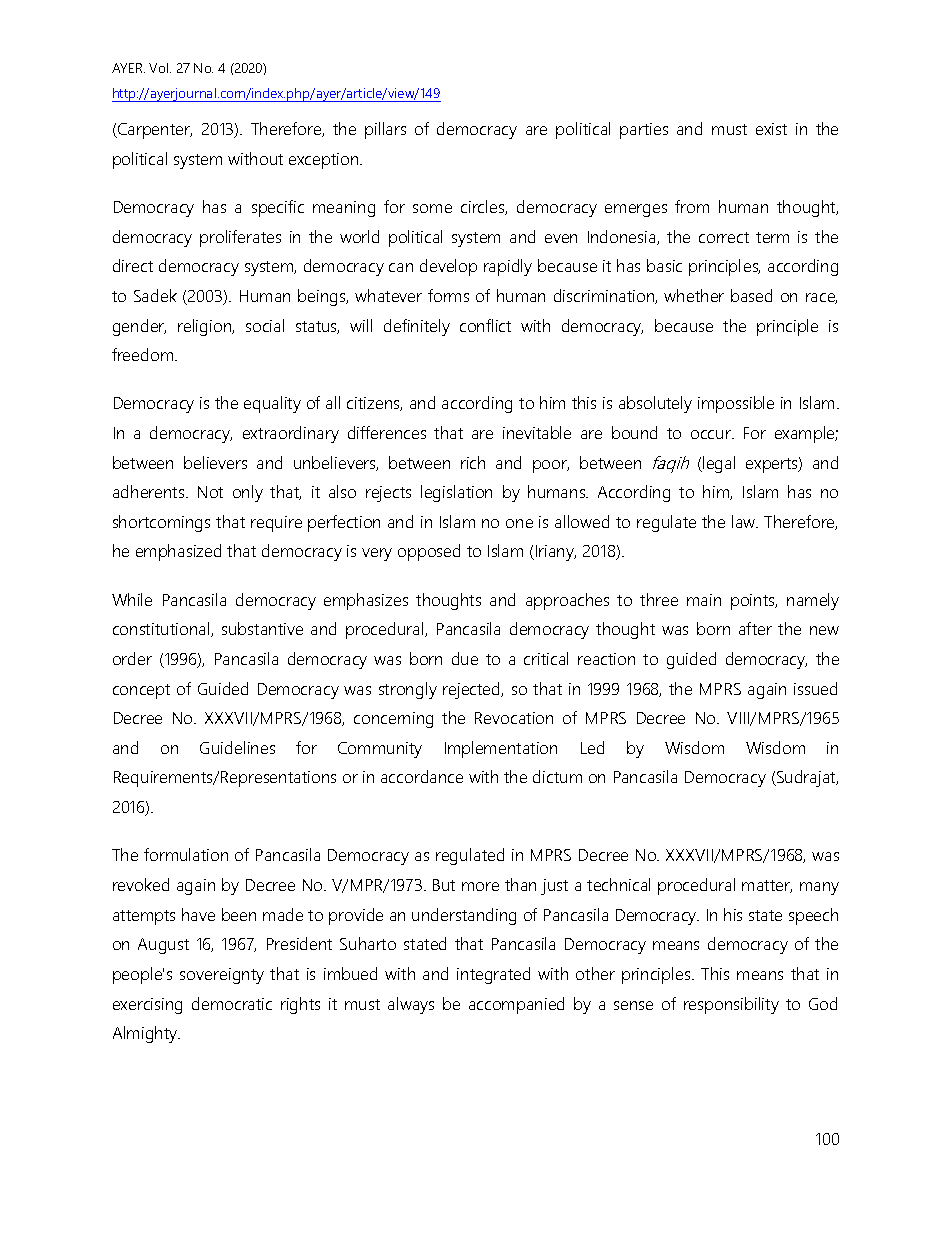  Describe the element at coordinates (160, 68) in the screenshot. I see `Vol` at that location.
